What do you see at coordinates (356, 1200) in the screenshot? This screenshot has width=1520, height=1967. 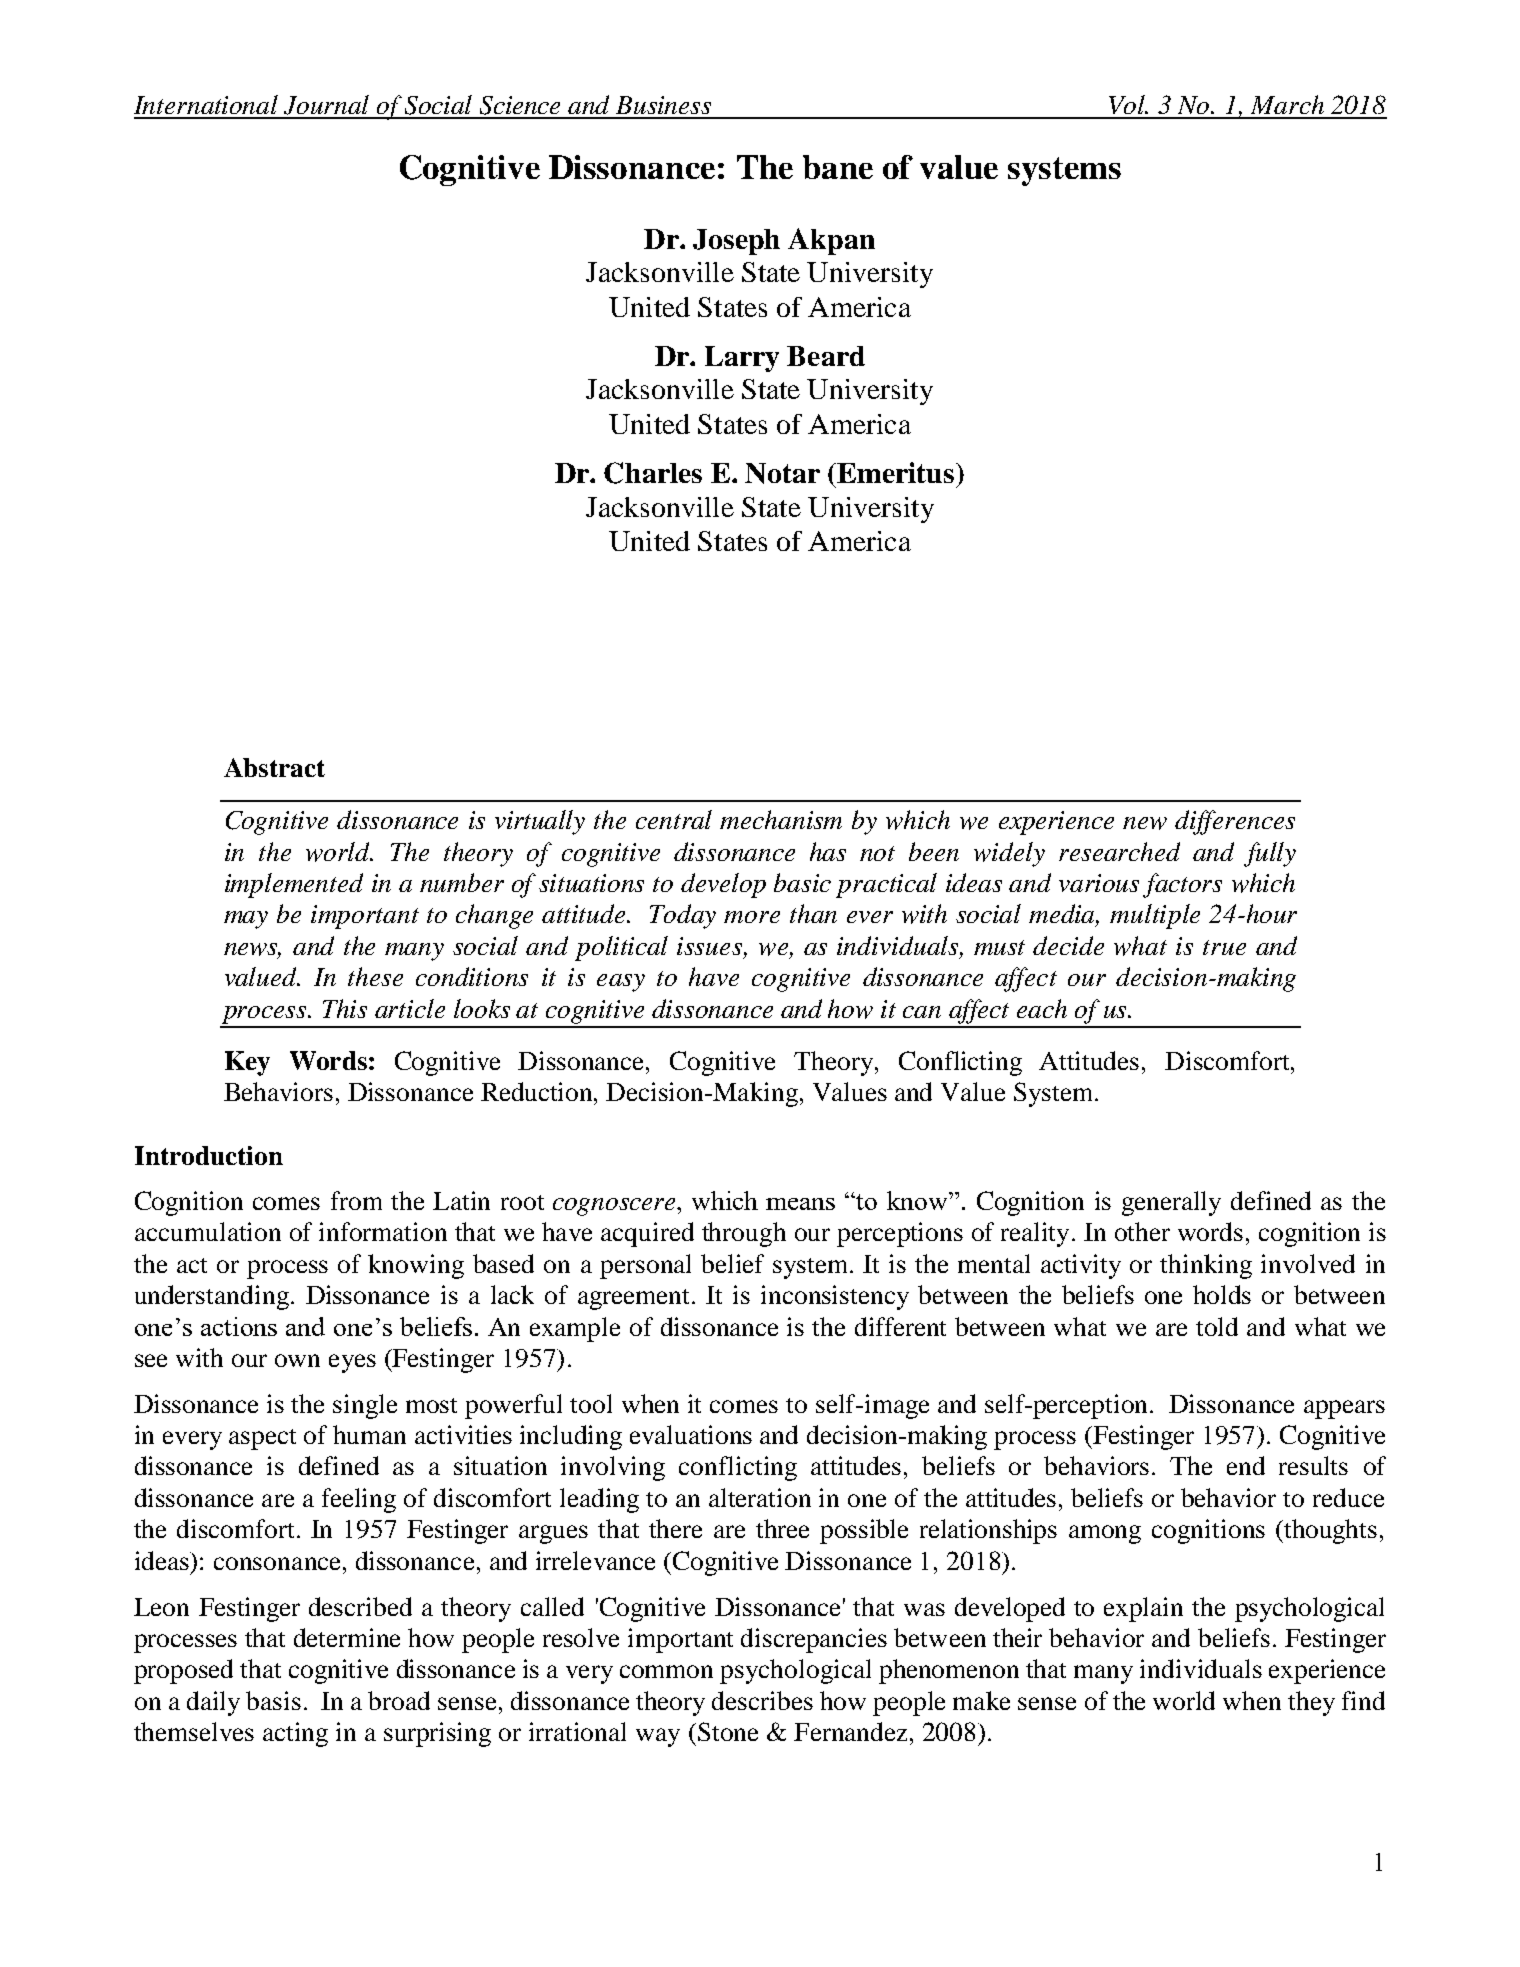 I see `from` at bounding box center [356, 1200].
